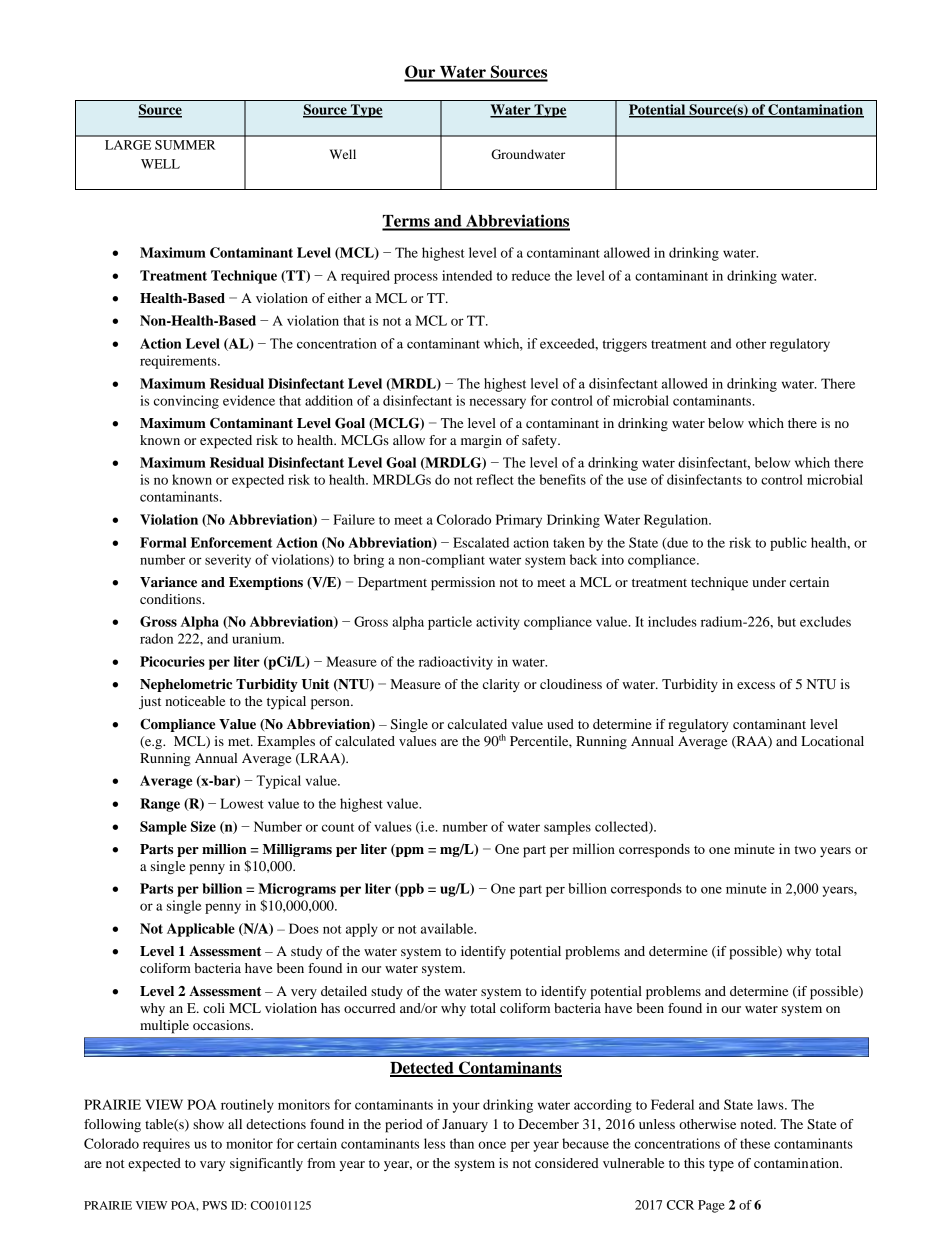  I want to click on these, so click(755, 1143).
